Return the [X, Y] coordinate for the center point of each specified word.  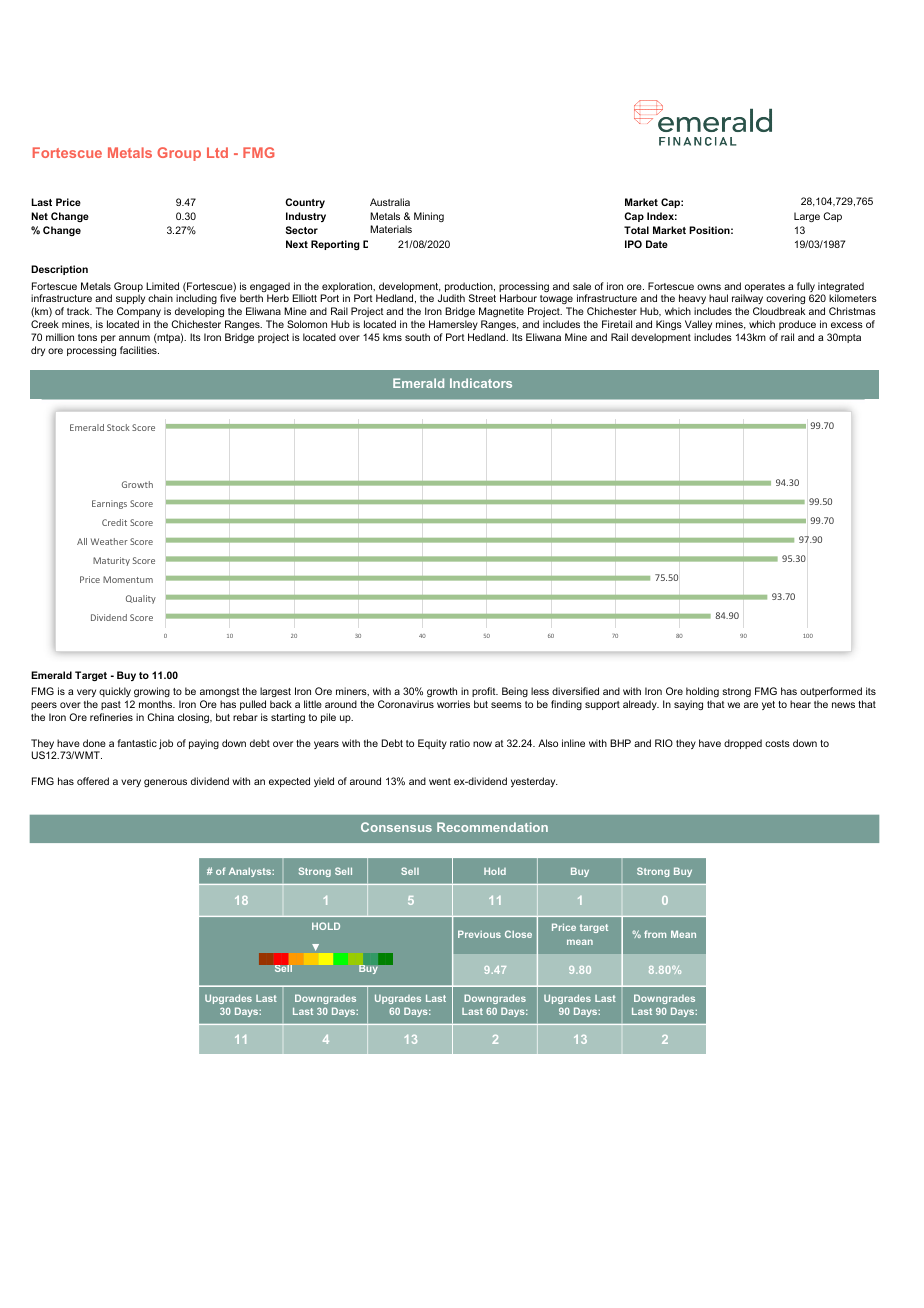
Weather [109, 541]
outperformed [831, 692]
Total [636, 230]
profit [485, 692]
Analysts [251, 872]
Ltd [217, 152]
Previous [479, 934]
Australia [390, 202]
